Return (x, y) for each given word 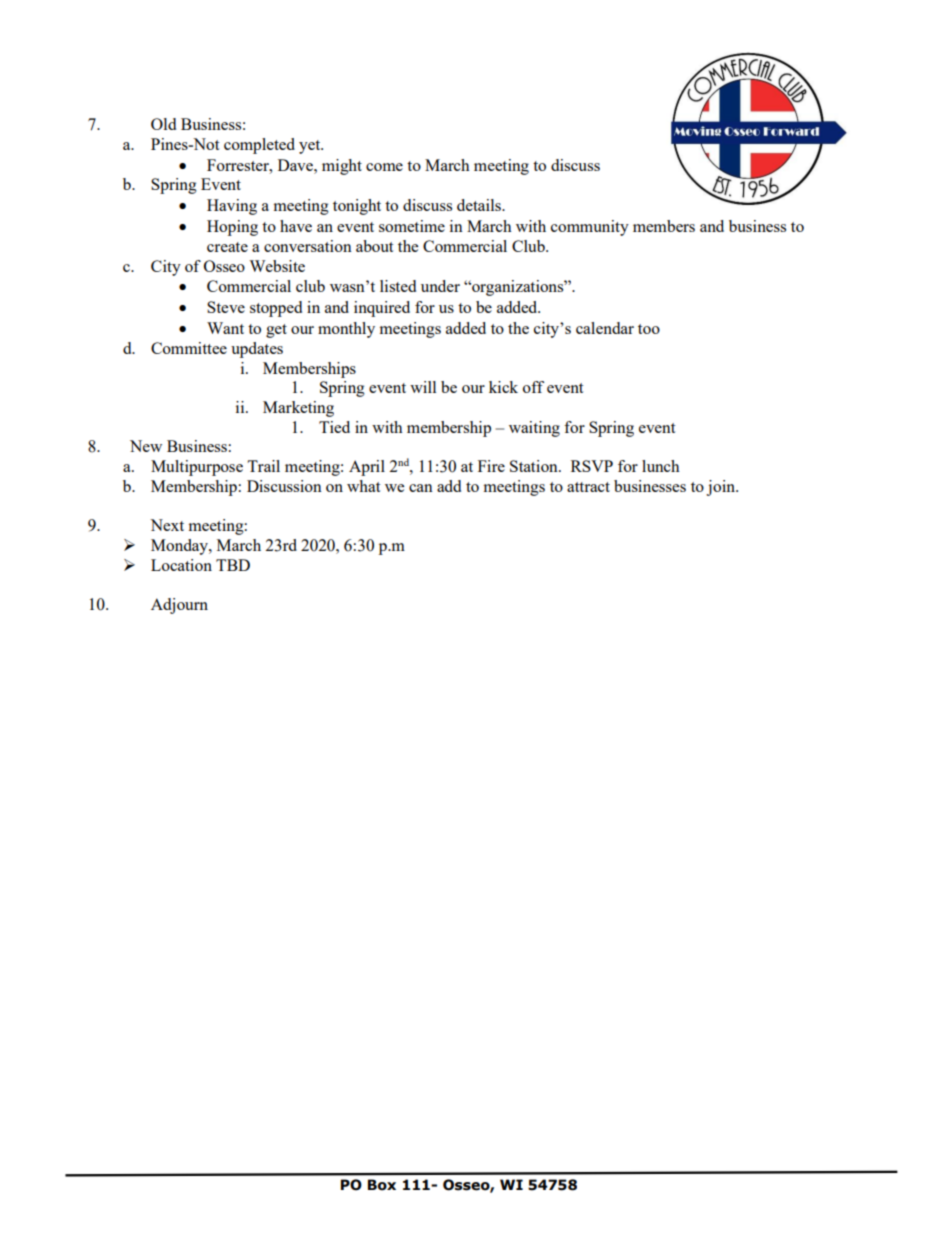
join (722, 488)
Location (181, 565)
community (590, 228)
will (423, 387)
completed (259, 146)
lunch (661, 466)
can (421, 488)
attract (588, 487)
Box (382, 1185)
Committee (189, 348)
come (384, 167)
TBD (233, 565)
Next (167, 525)
